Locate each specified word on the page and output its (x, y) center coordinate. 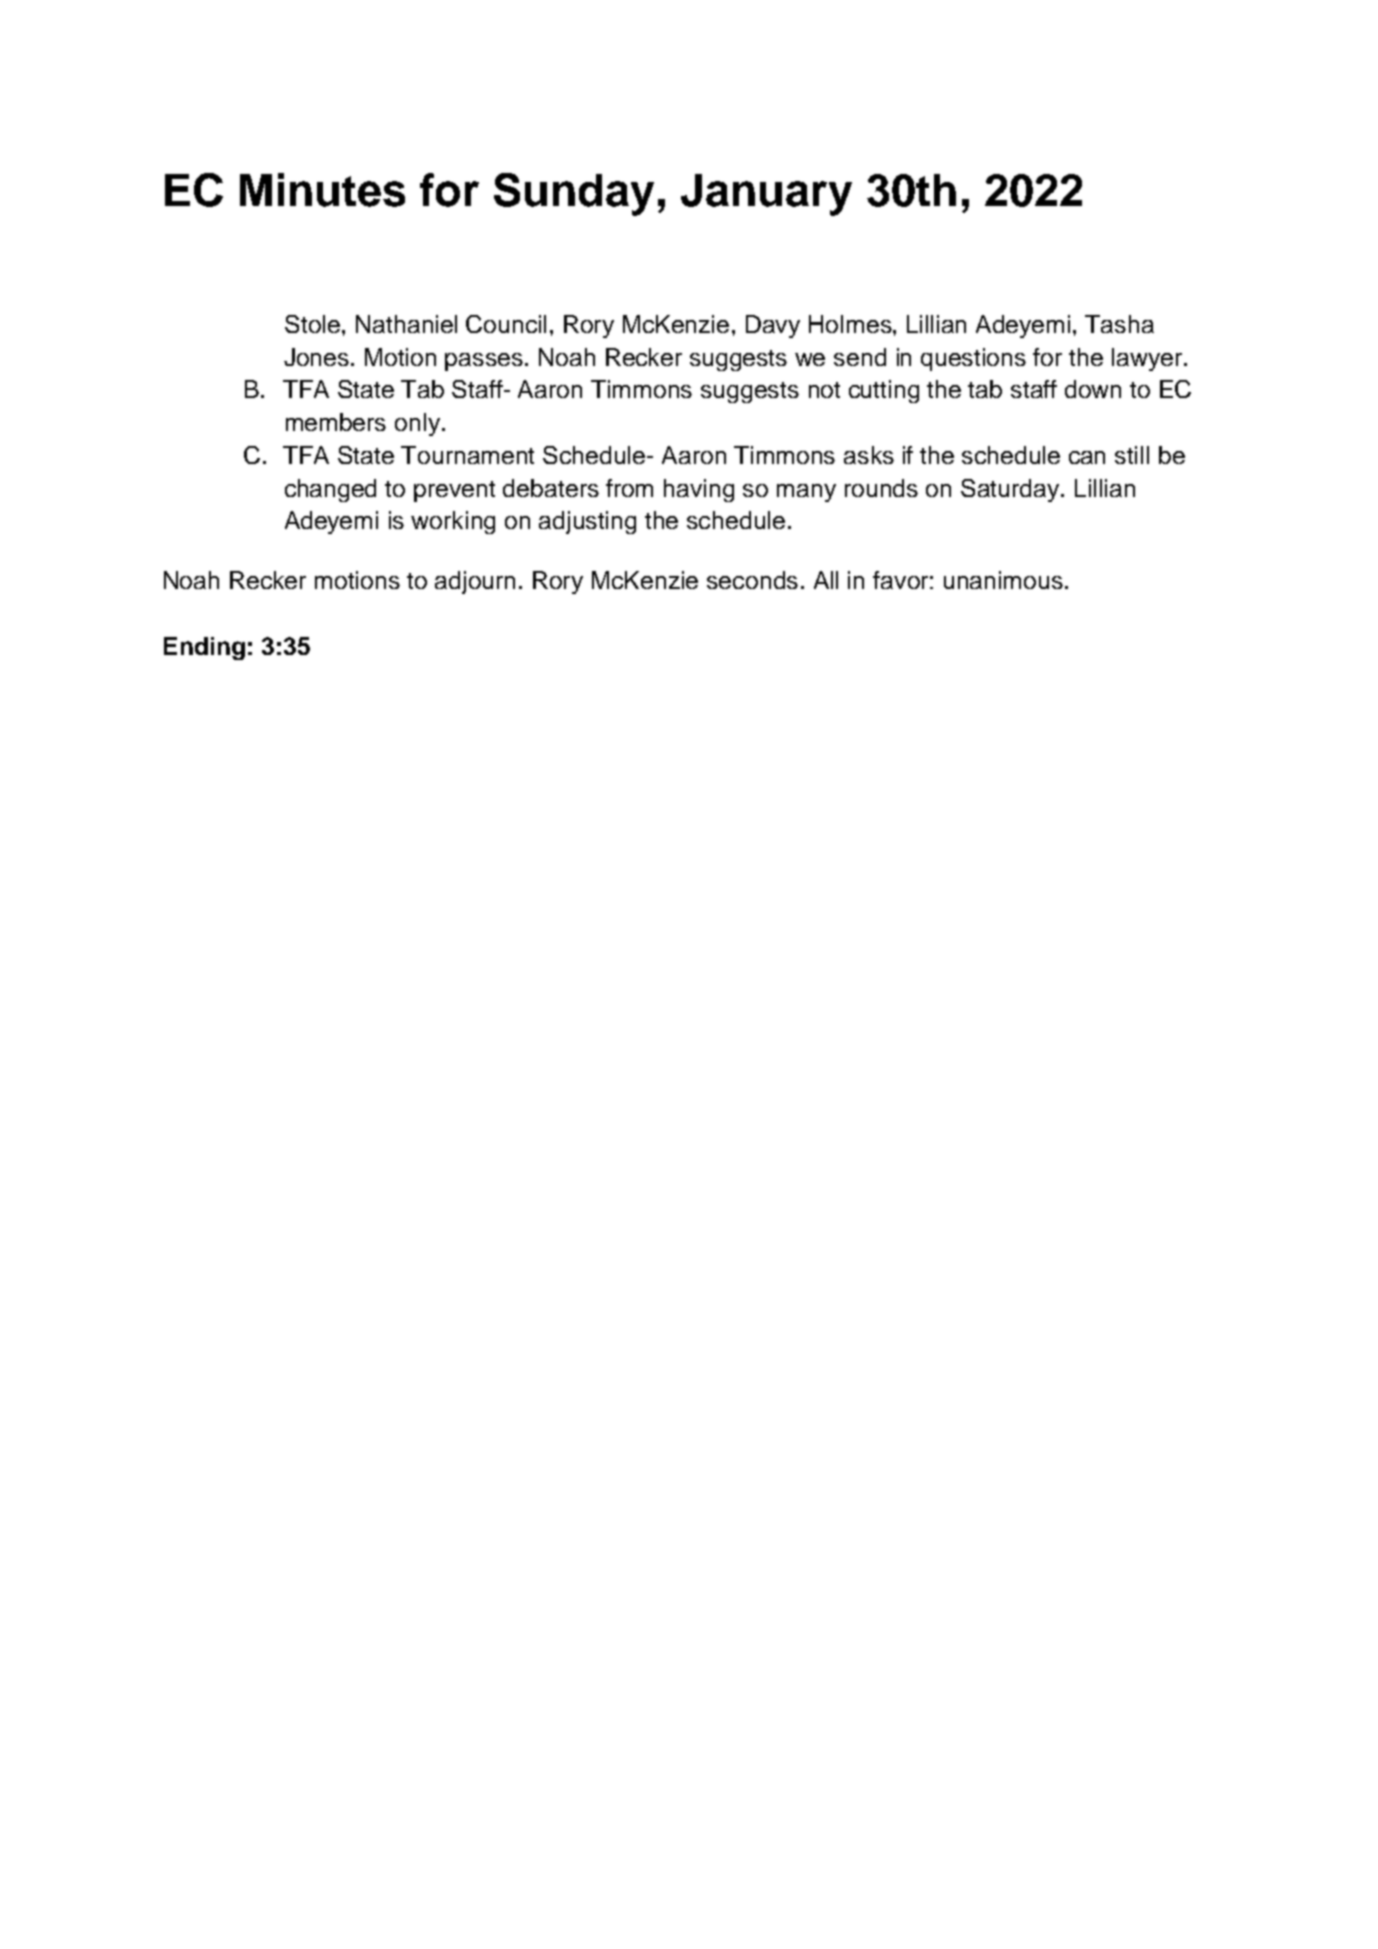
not (824, 390)
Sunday (574, 194)
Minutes (322, 190)
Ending (204, 648)
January (766, 195)
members (336, 422)
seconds (752, 580)
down (1093, 389)
